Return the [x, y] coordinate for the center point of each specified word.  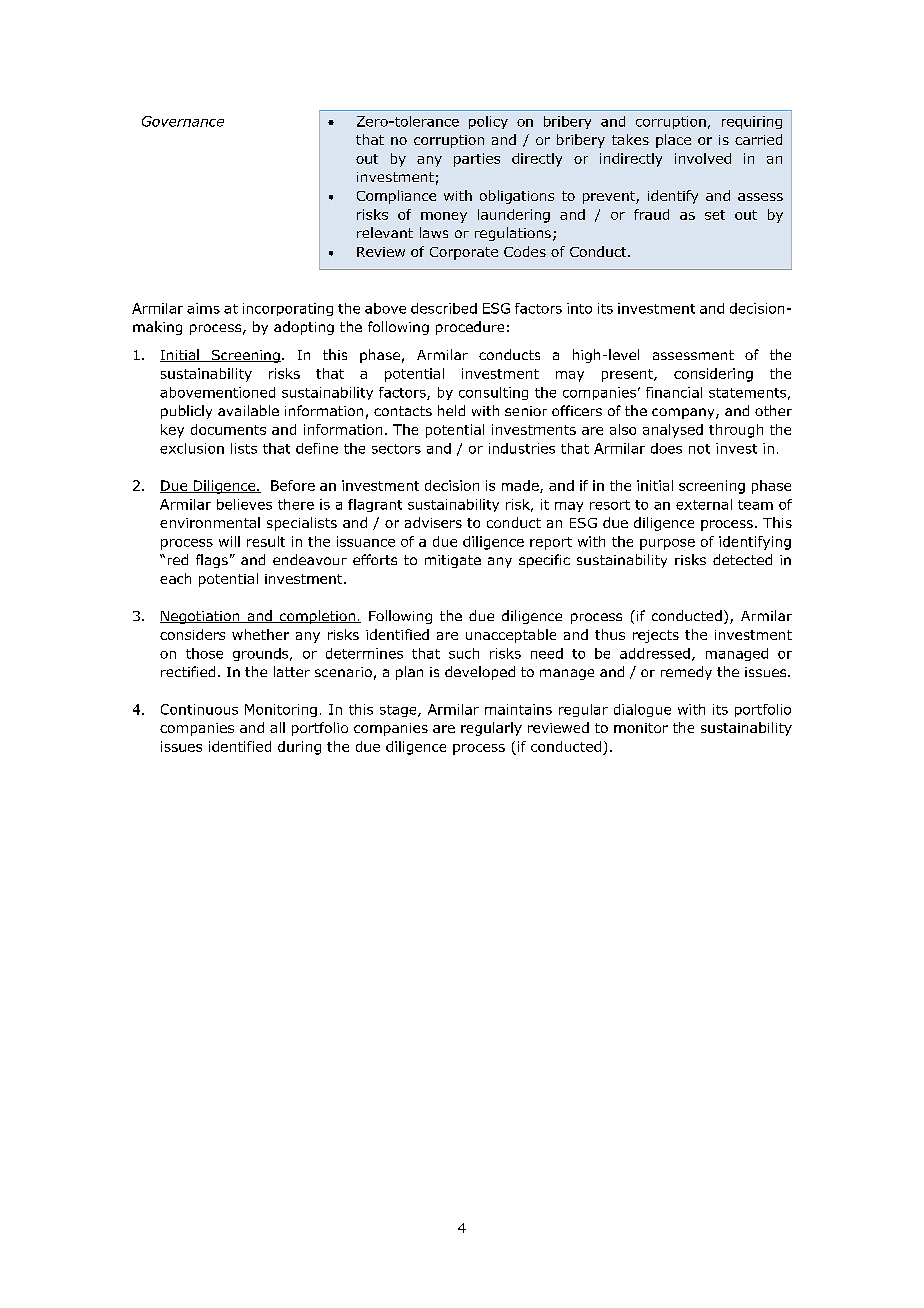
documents [228, 429]
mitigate [453, 561]
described [444, 308]
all [277, 727]
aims [203, 308]
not [699, 449]
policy [488, 122]
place [673, 141]
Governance [183, 121]
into [579, 308]
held [451, 410]
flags [212, 561]
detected [742, 559]
